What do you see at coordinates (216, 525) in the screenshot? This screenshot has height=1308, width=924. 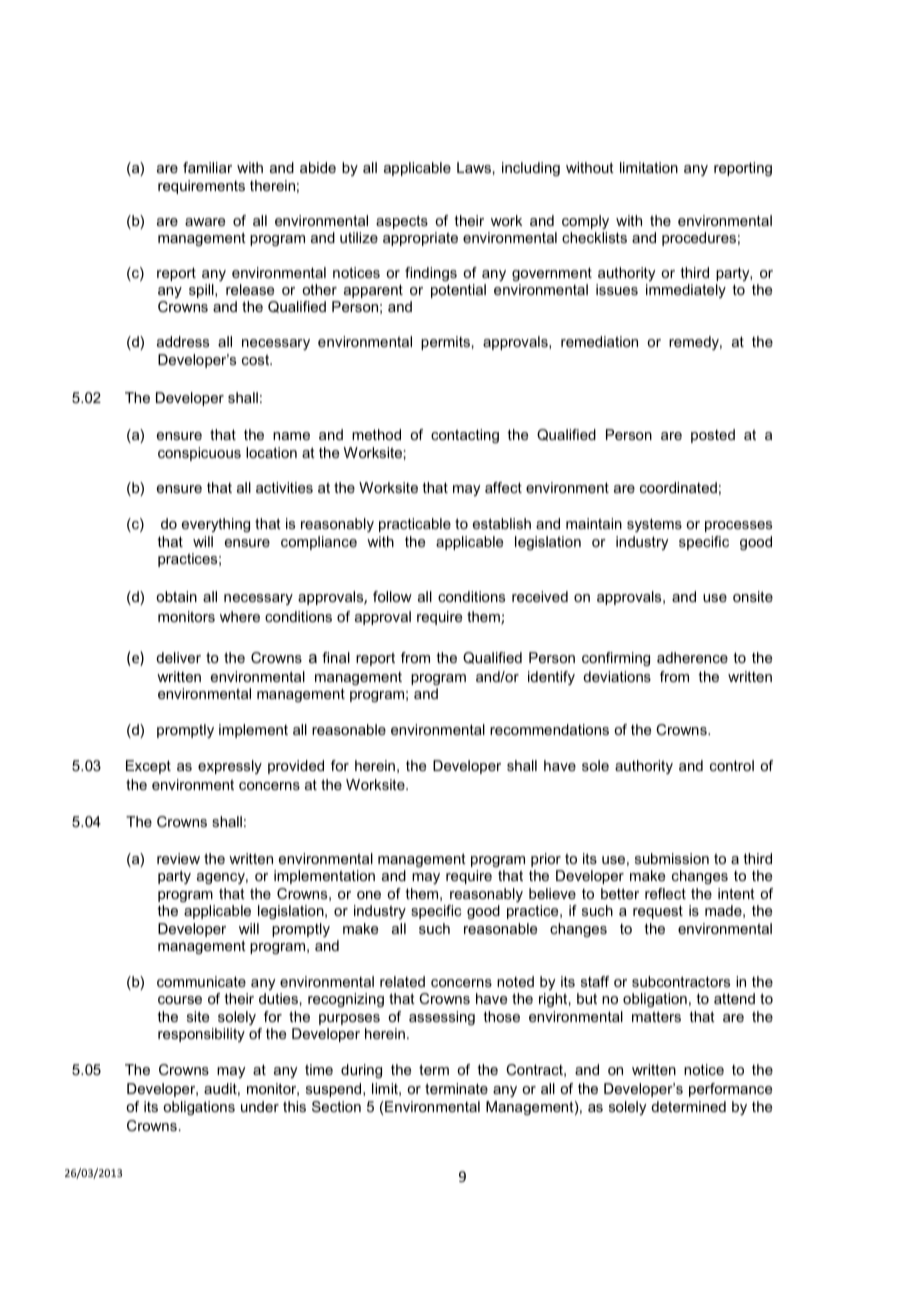 I see `everything` at bounding box center [216, 525].
